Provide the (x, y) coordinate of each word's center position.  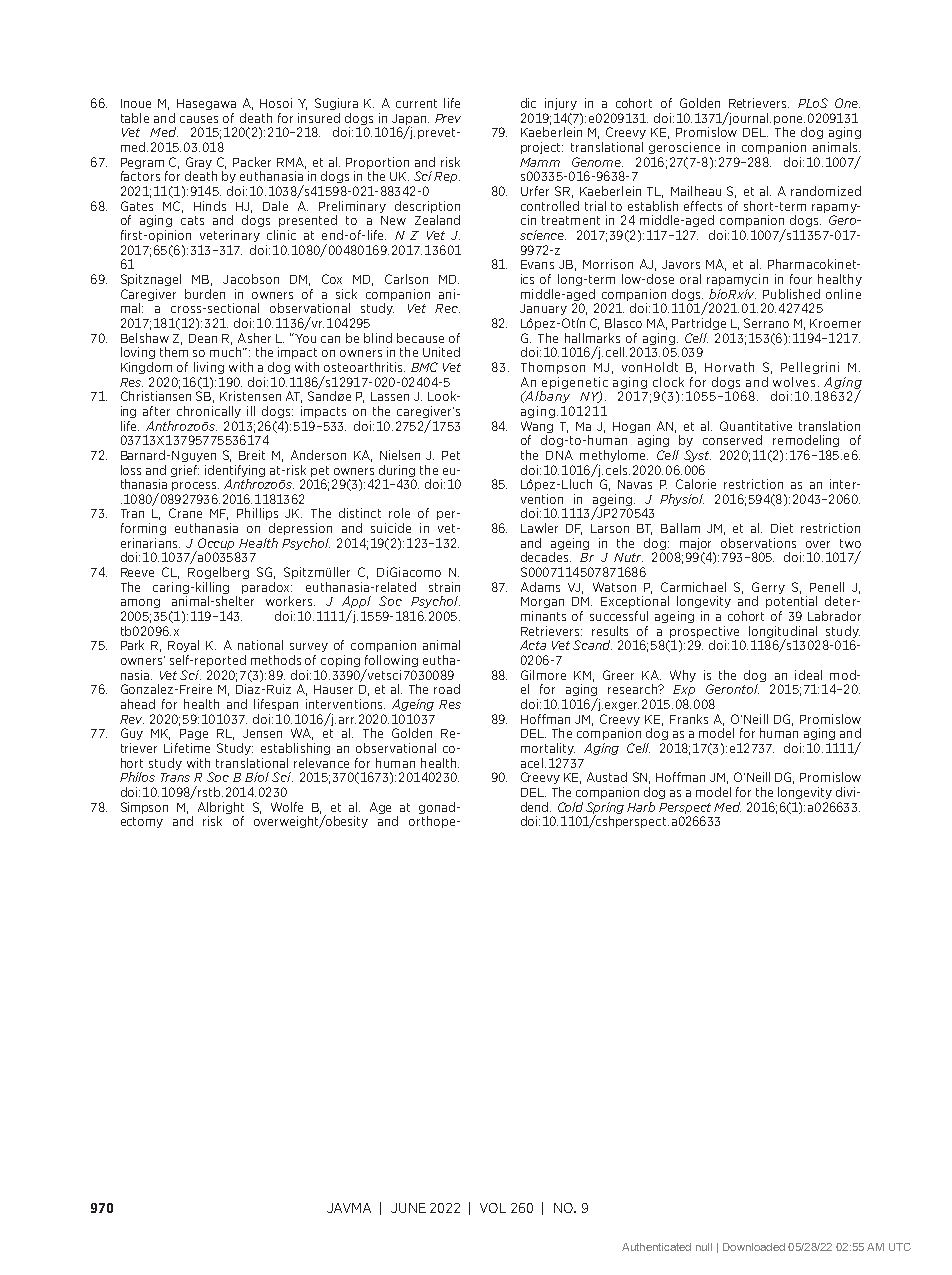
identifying (235, 471)
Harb (641, 807)
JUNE (408, 1208)
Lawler (539, 528)
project (542, 148)
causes (199, 119)
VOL (493, 1208)
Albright (221, 808)
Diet (782, 528)
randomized (826, 191)
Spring (605, 809)
